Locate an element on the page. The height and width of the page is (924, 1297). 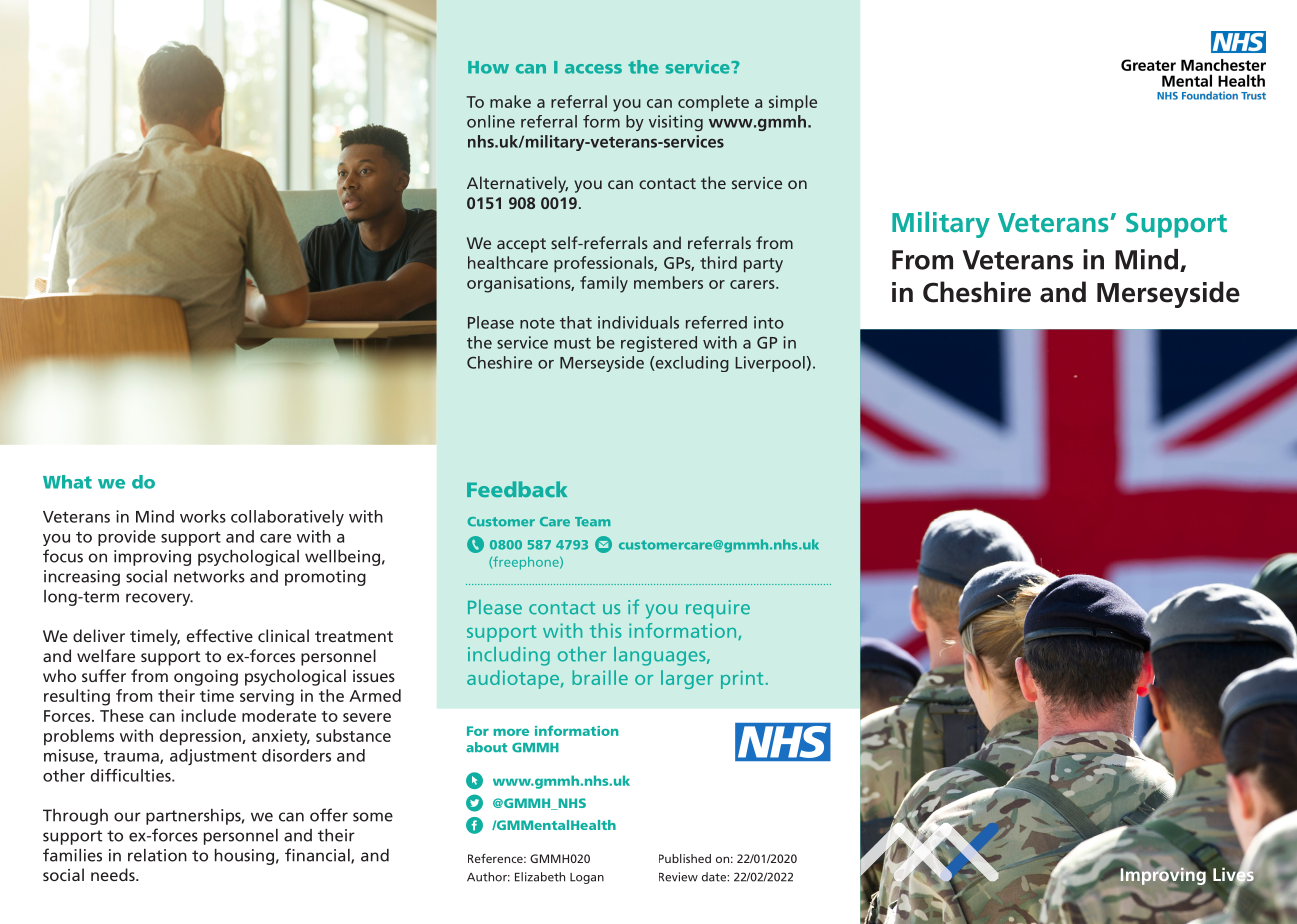
complete is located at coordinates (713, 103).
